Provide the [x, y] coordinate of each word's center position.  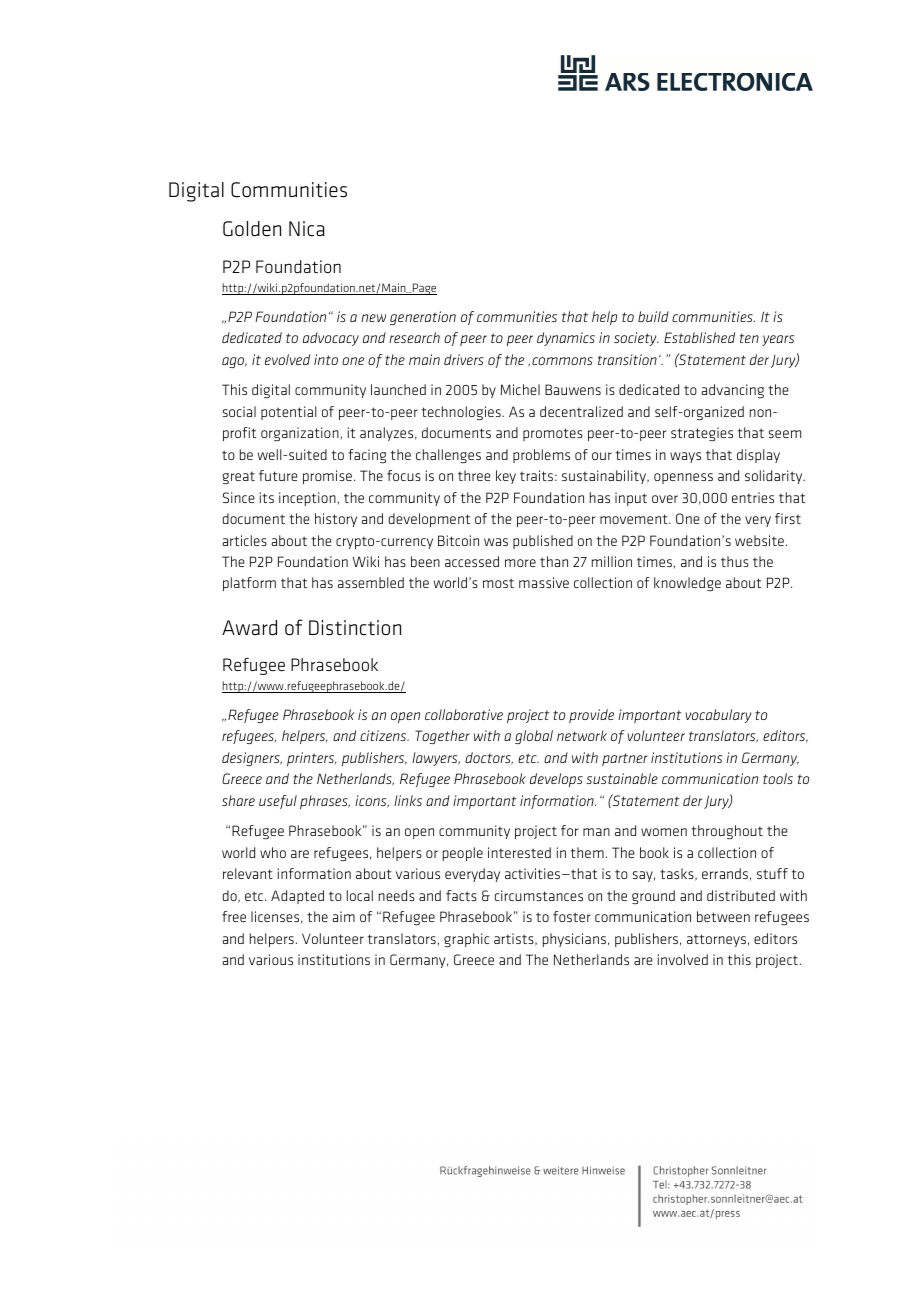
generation [423, 318]
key [506, 477]
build [653, 316]
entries [753, 497]
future [278, 475]
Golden [252, 229]
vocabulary [718, 716]
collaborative [464, 714]
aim [344, 916]
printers [312, 759]
